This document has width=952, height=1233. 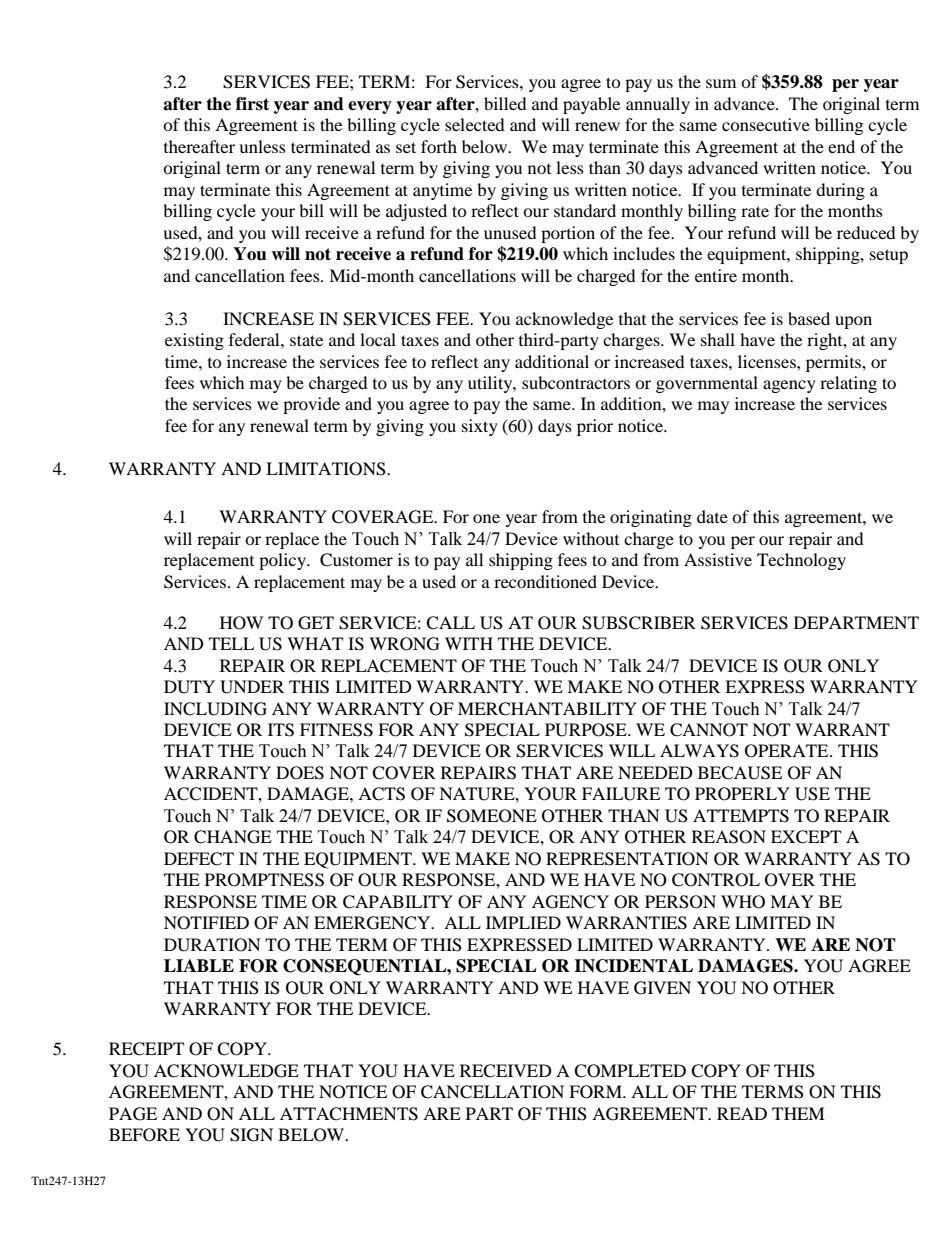 What do you see at coordinates (251, 1135) in the document?
I see `SIGN` at bounding box center [251, 1135].
